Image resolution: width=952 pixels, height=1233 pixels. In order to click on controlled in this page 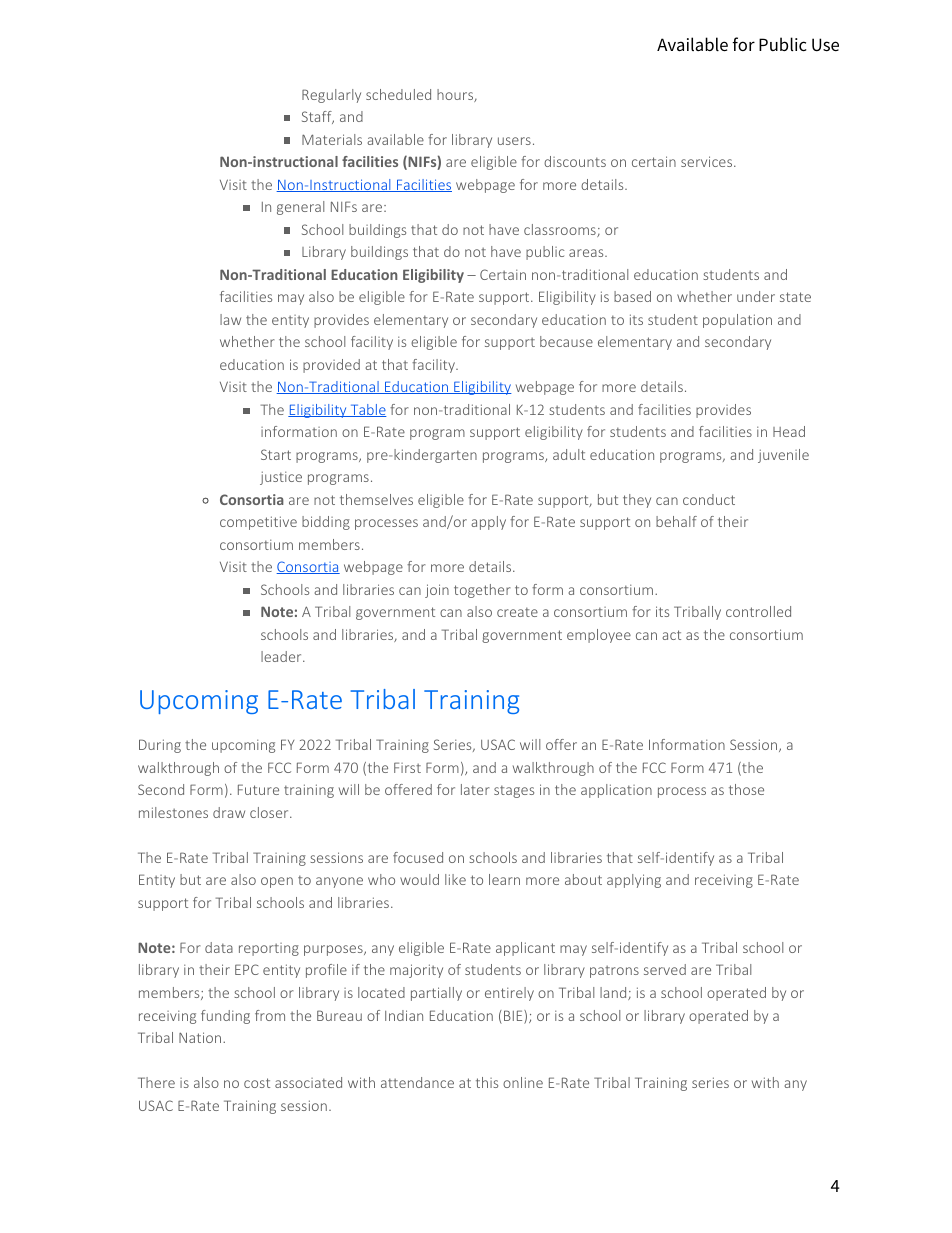, I will do `click(758, 611)`.
